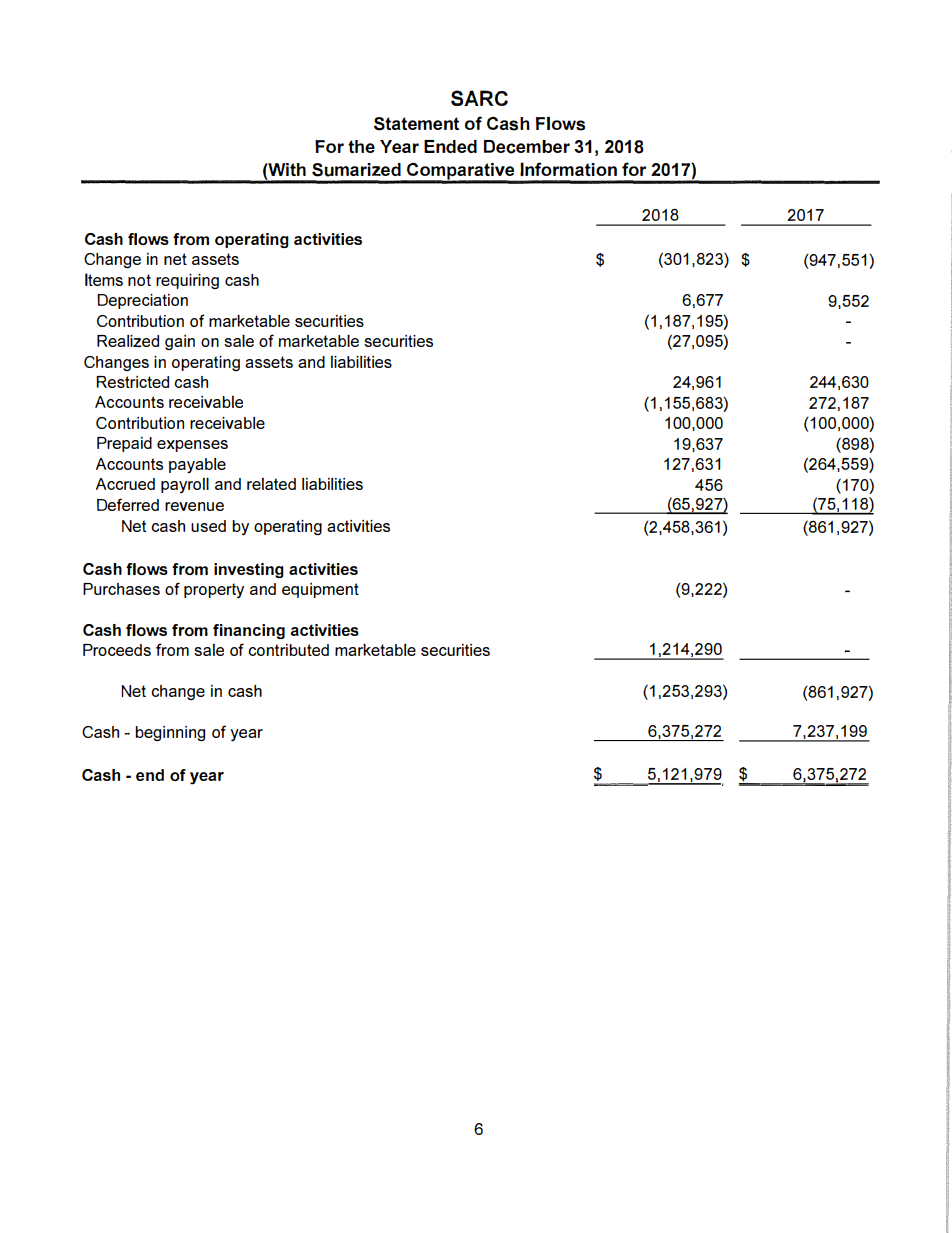  I want to click on Statement, so click(416, 124).
